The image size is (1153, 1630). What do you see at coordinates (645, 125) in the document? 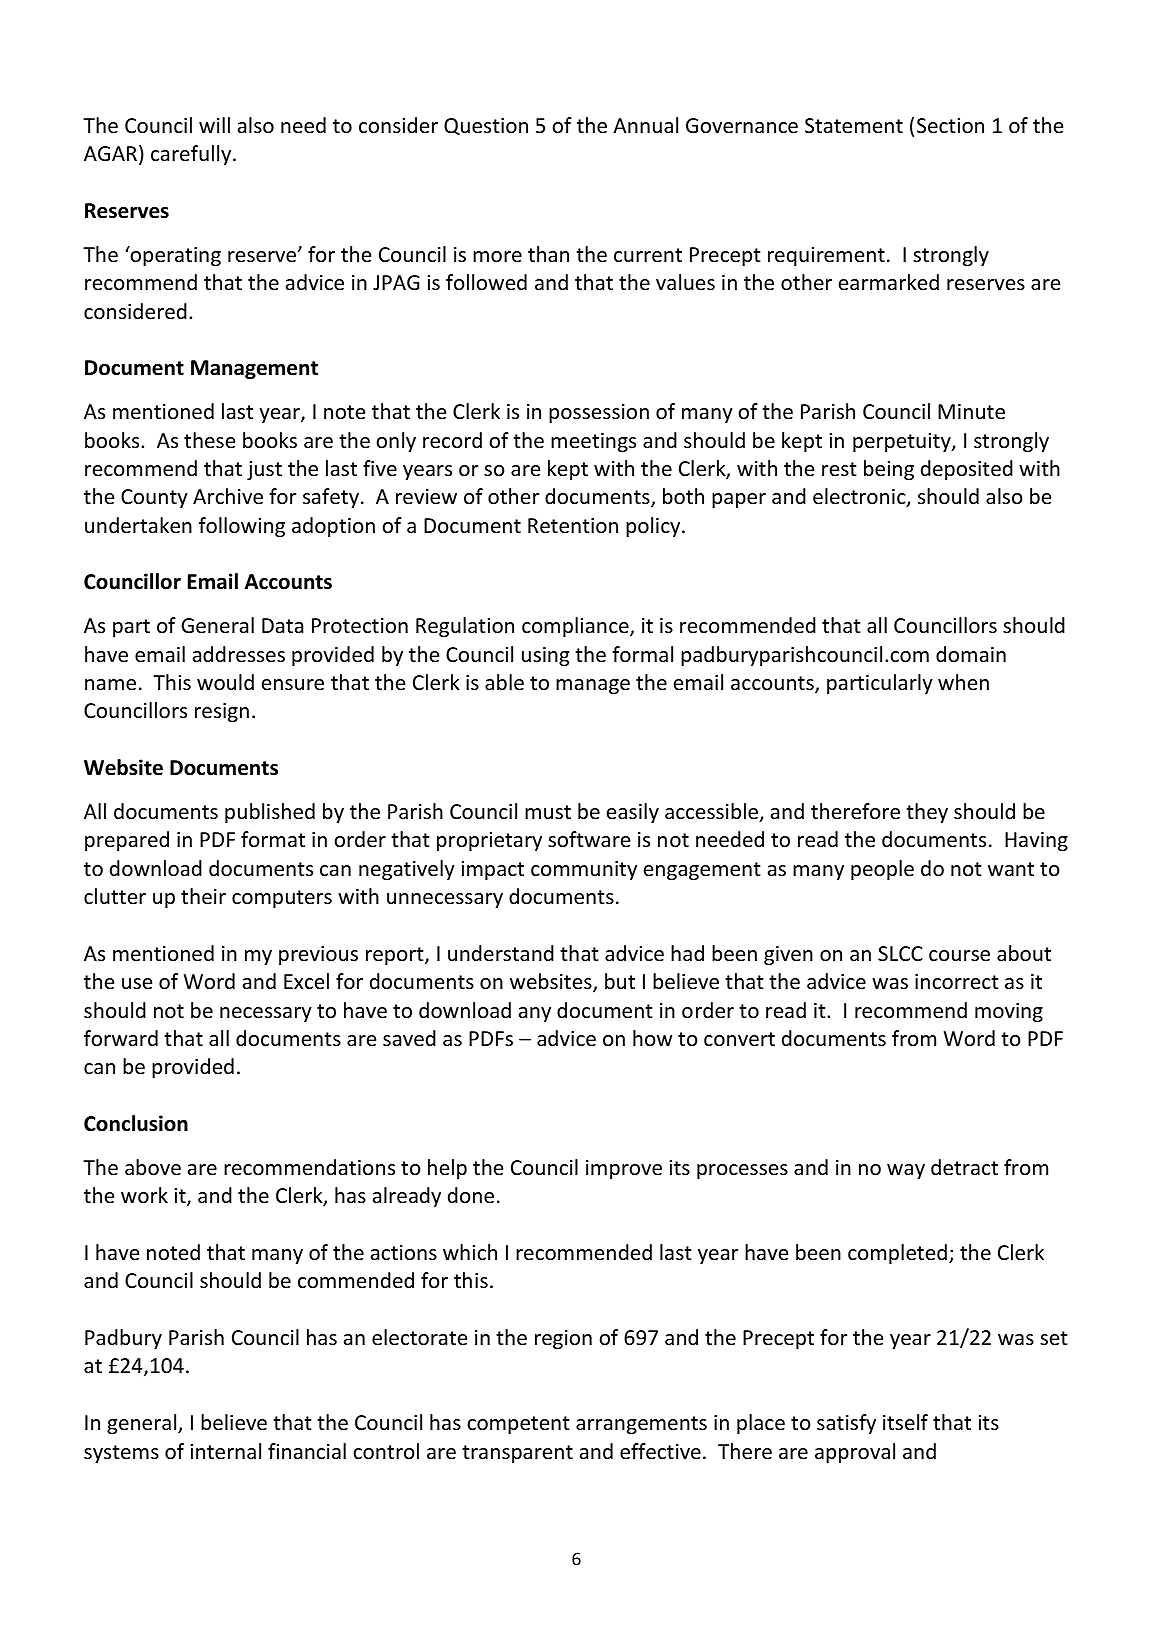
I see `Annual` at bounding box center [645, 125].
